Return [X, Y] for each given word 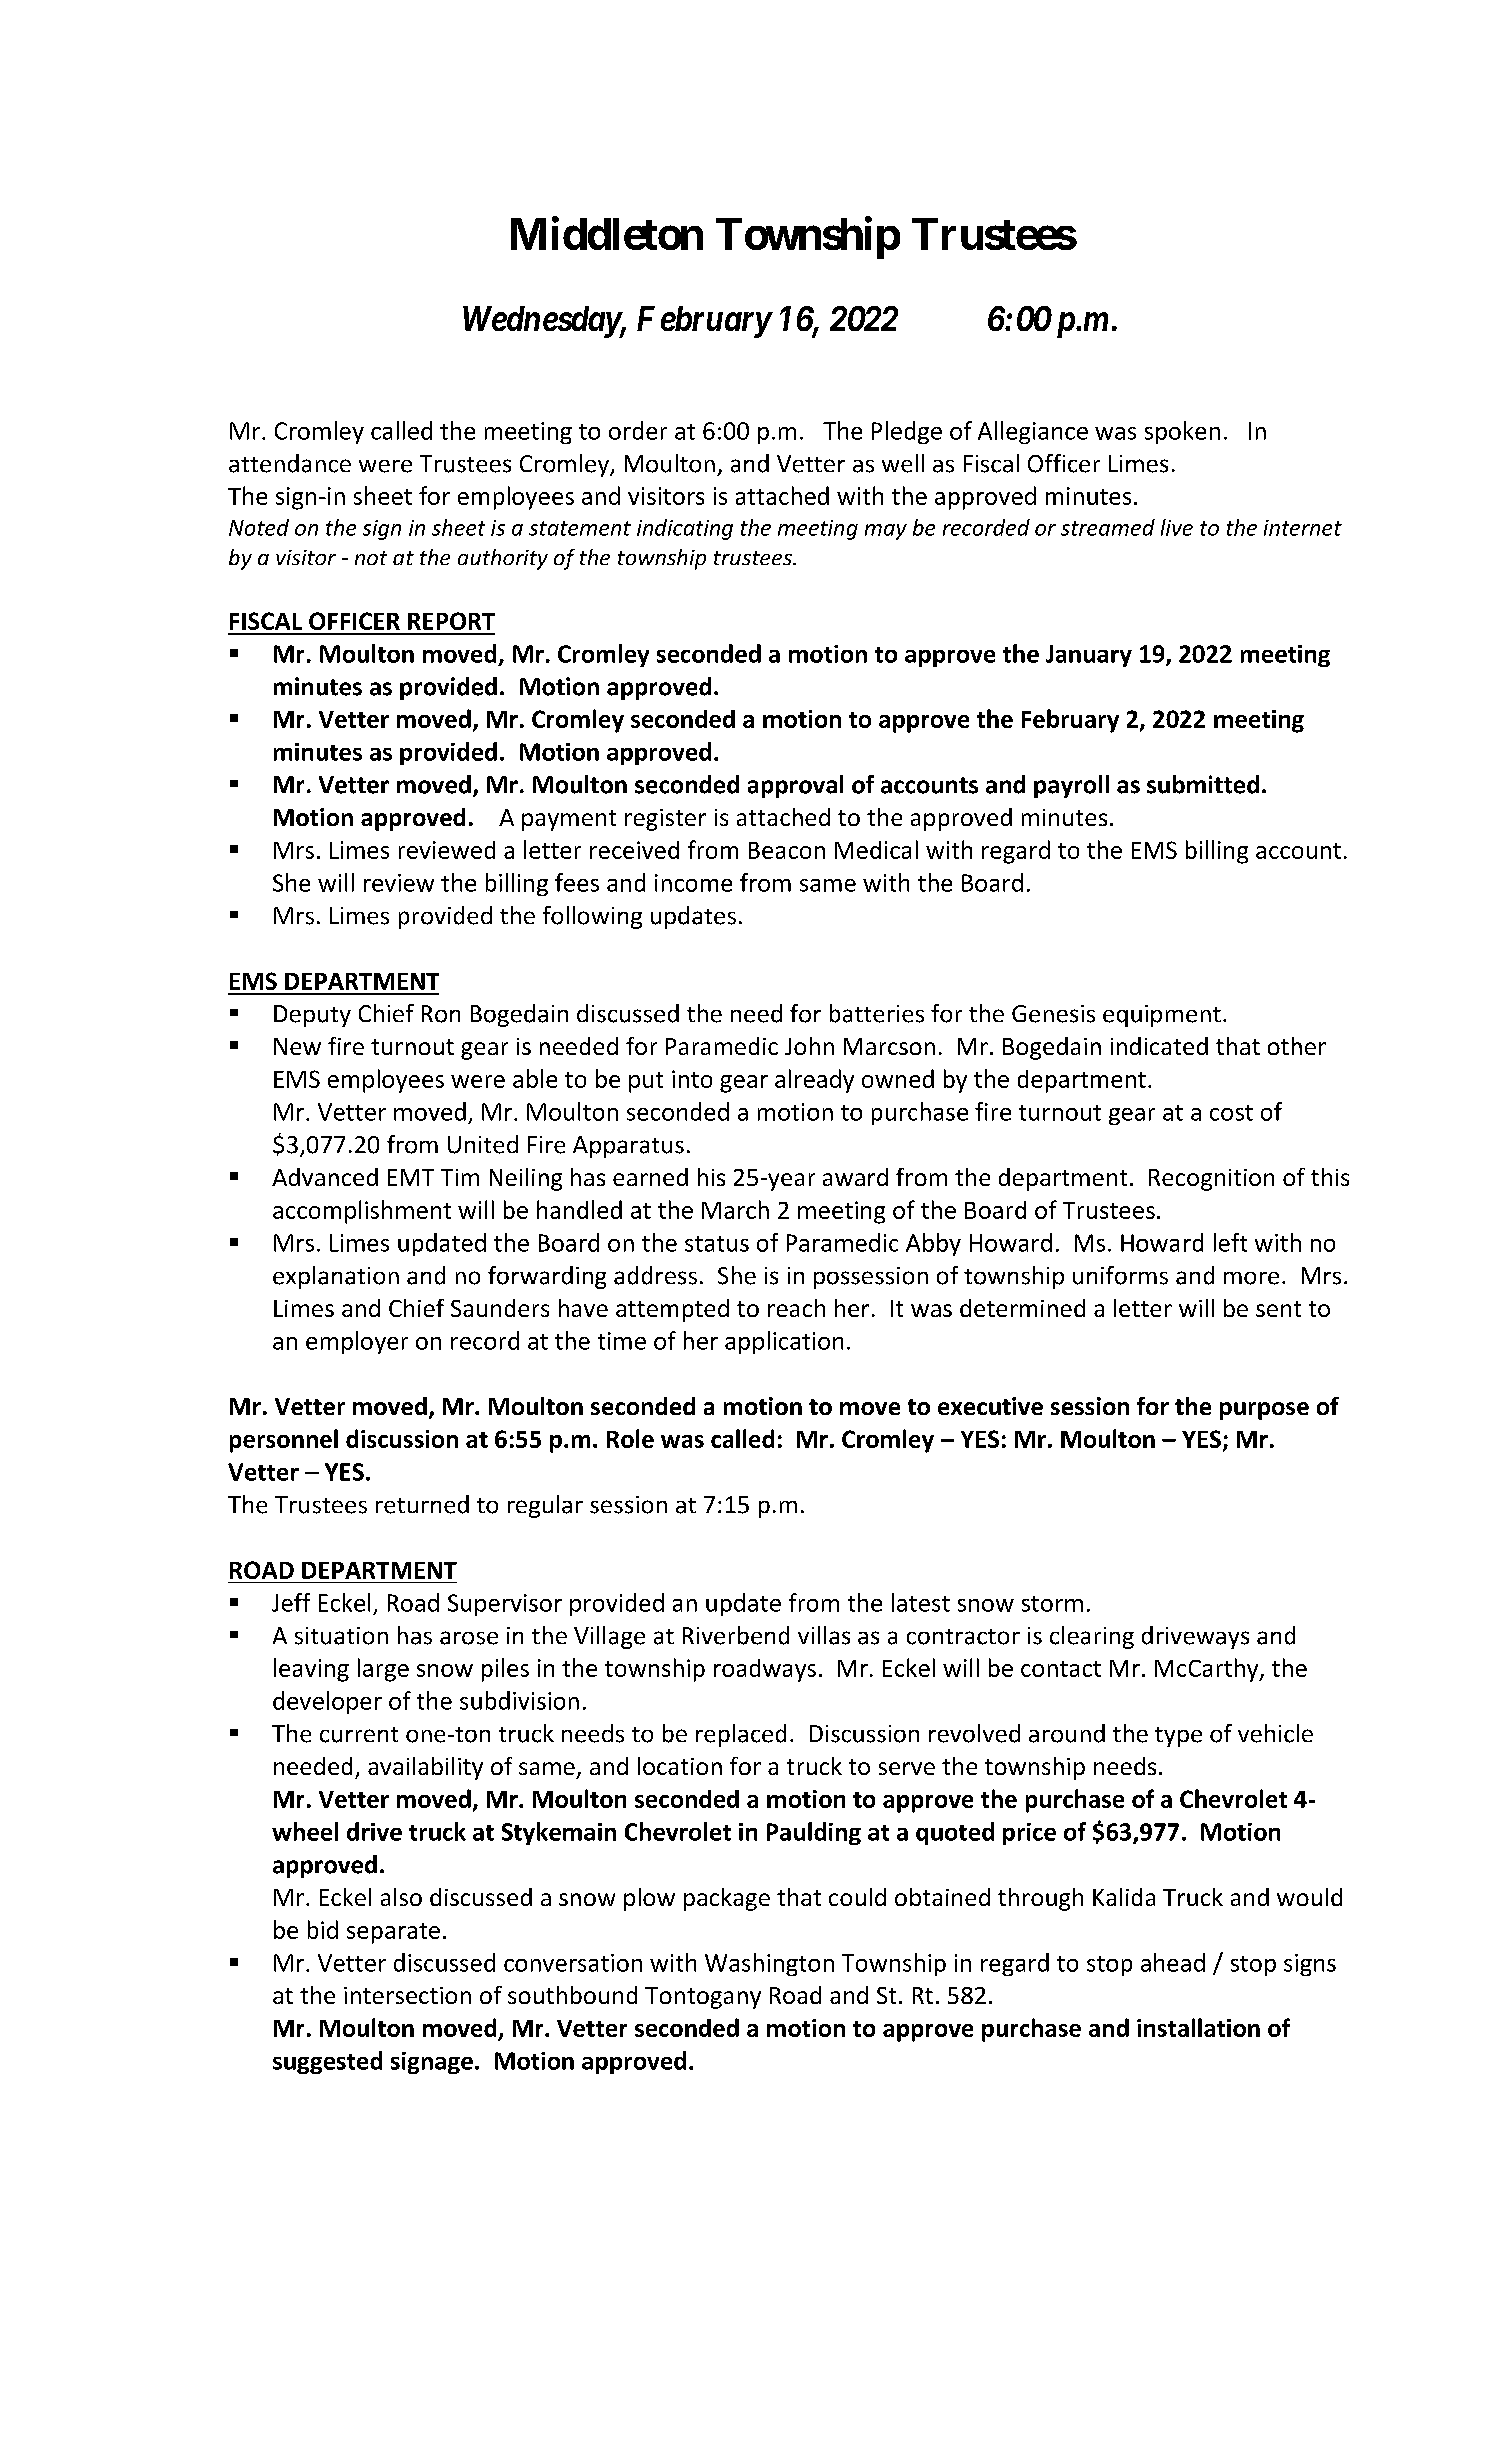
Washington [769, 1964]
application [784, 1342]
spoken [1182, 432]
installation [1198, 2027]
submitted [1203, 784]
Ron [441, 1014]
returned [422, 1504]
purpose [1264, 1411]
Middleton [607, 233]
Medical [876, 849]
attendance [290, 463]
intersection [407, 1995]
